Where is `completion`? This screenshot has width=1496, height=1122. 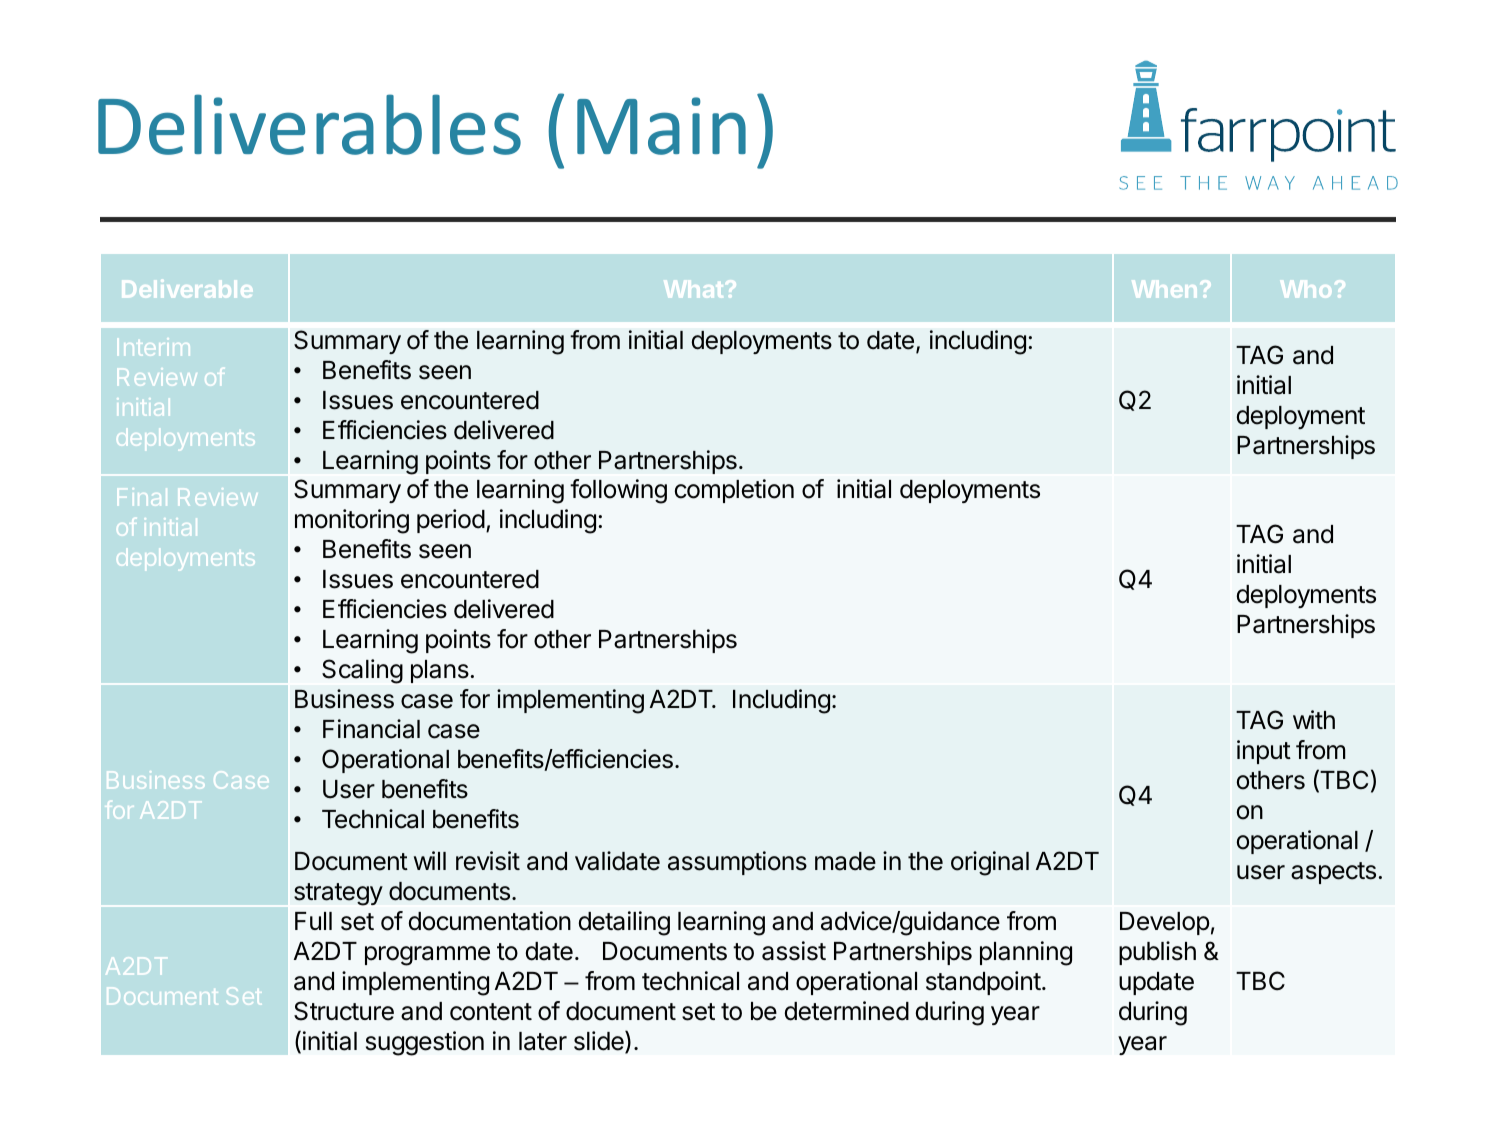 completion is located at coordinates (734, 491).
